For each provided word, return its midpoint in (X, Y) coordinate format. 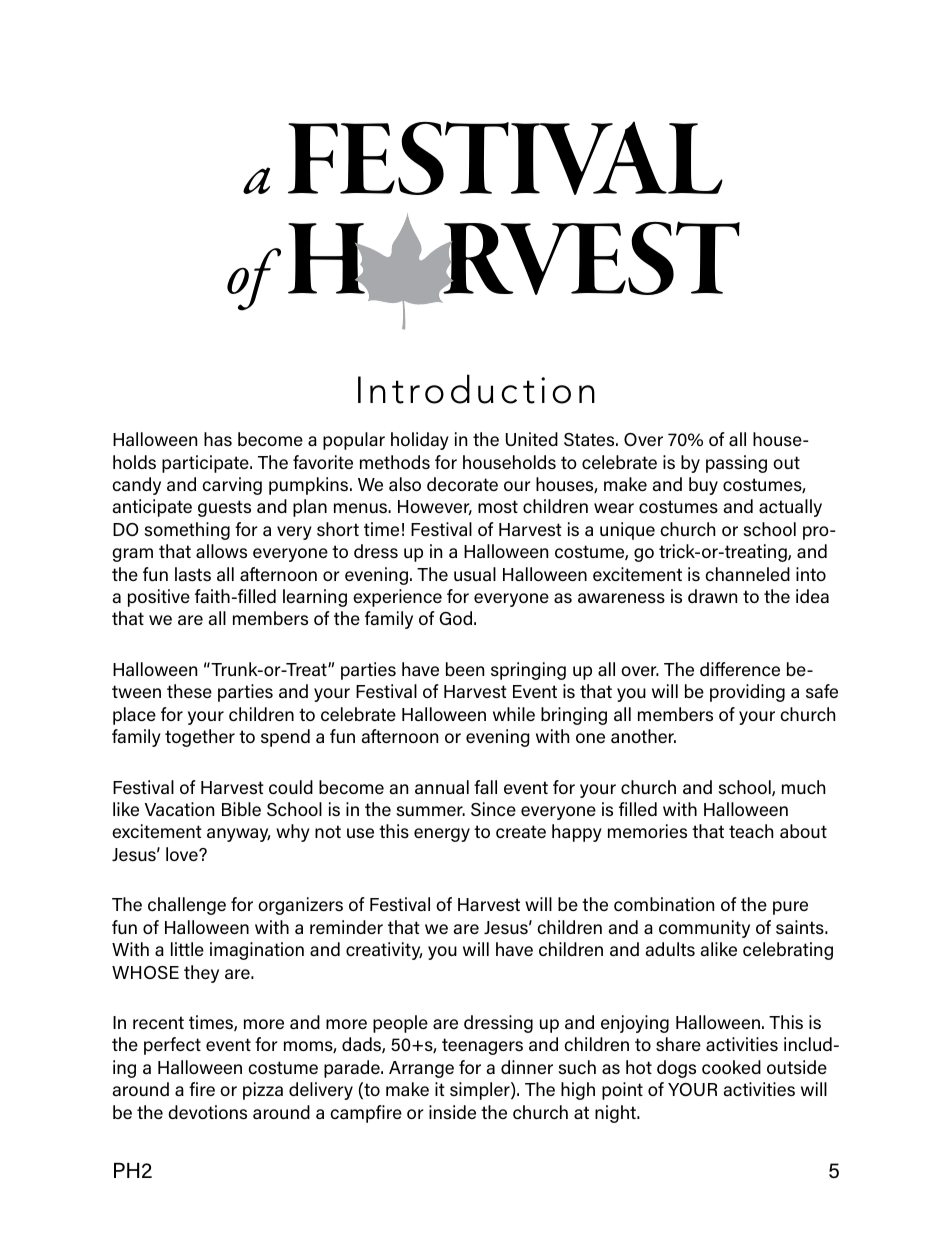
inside (452, 1112)
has (218, 439)
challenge (187, 906)
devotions (207, 1112)
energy (442, 835)
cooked (731, 1067)
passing (736, 464)
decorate (462, 484)
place (134, 716)
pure (790, 908)
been (465, 669)
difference (740, 669)
